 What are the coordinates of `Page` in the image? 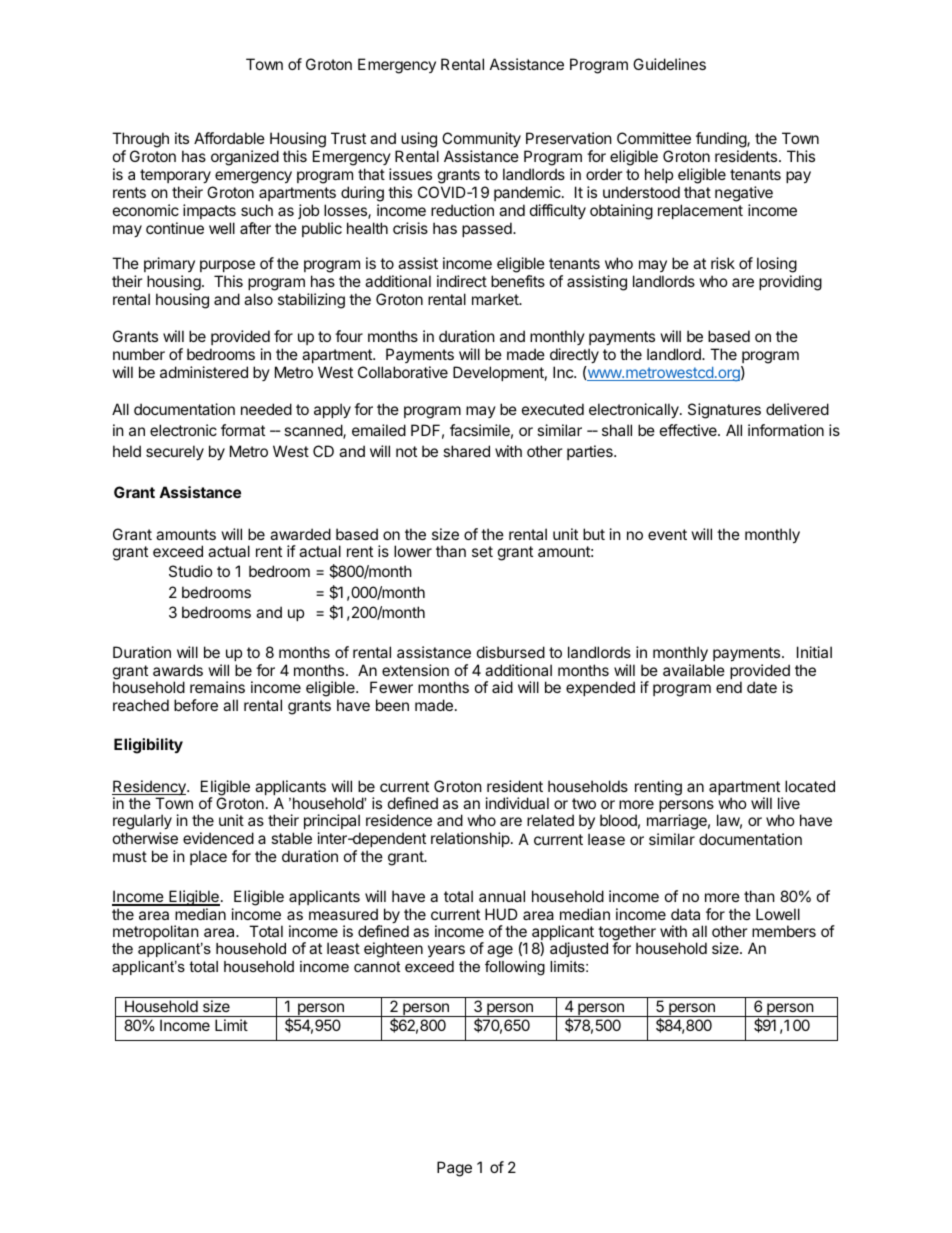 It's located at (454, 1169).
